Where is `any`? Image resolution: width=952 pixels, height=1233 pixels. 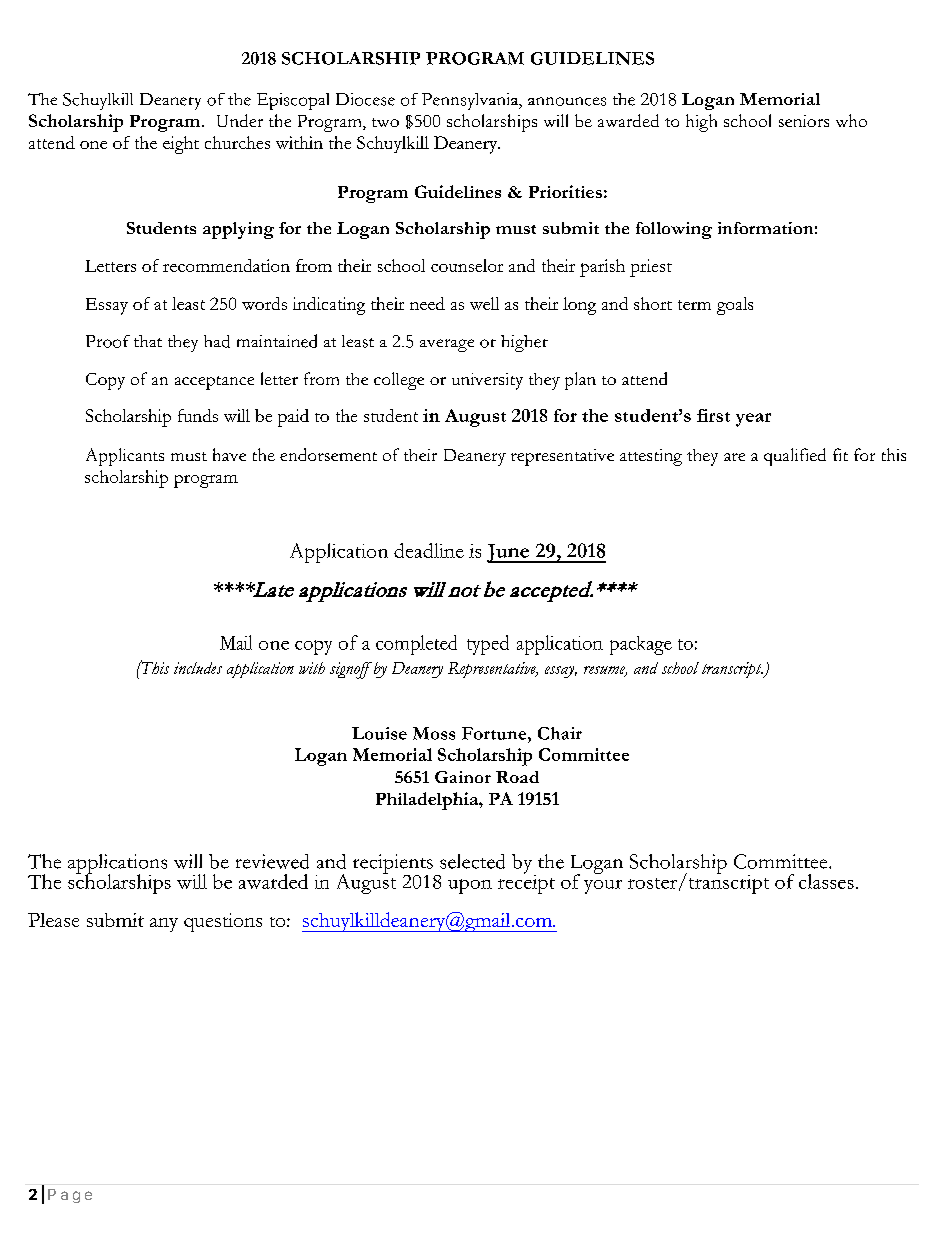
any is located at coordinates (164, 925).
